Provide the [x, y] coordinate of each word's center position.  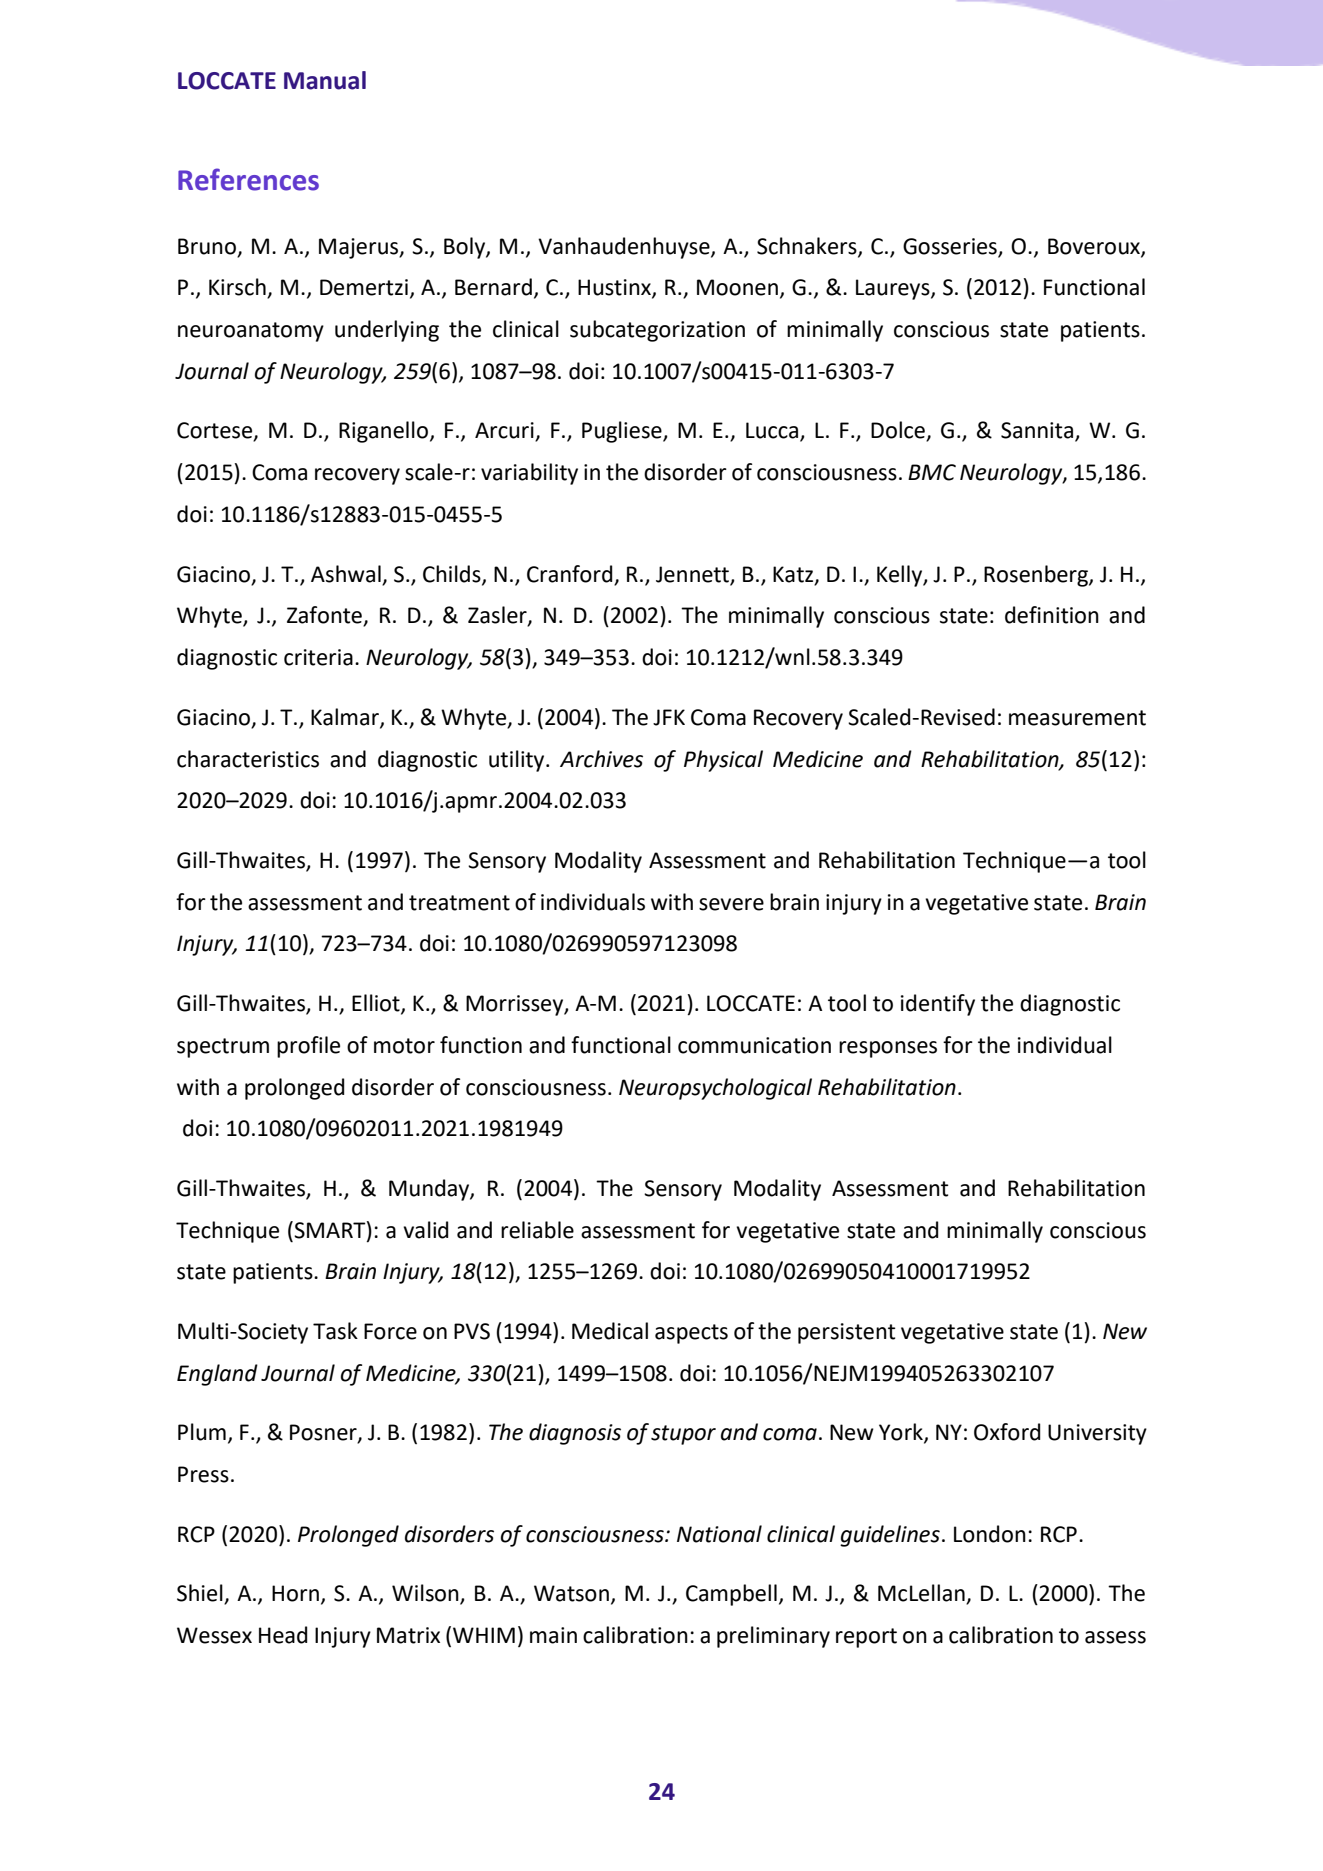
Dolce [899, 431]
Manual [325, 80]
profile [308, 1047]
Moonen [737, 287]
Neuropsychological [715, 1089]
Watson [571, 1593]
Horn [295, 1593]
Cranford [569, 574]
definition [1052, 615]
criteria [318, 657]
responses [888, 1049]
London [990, 1534]
